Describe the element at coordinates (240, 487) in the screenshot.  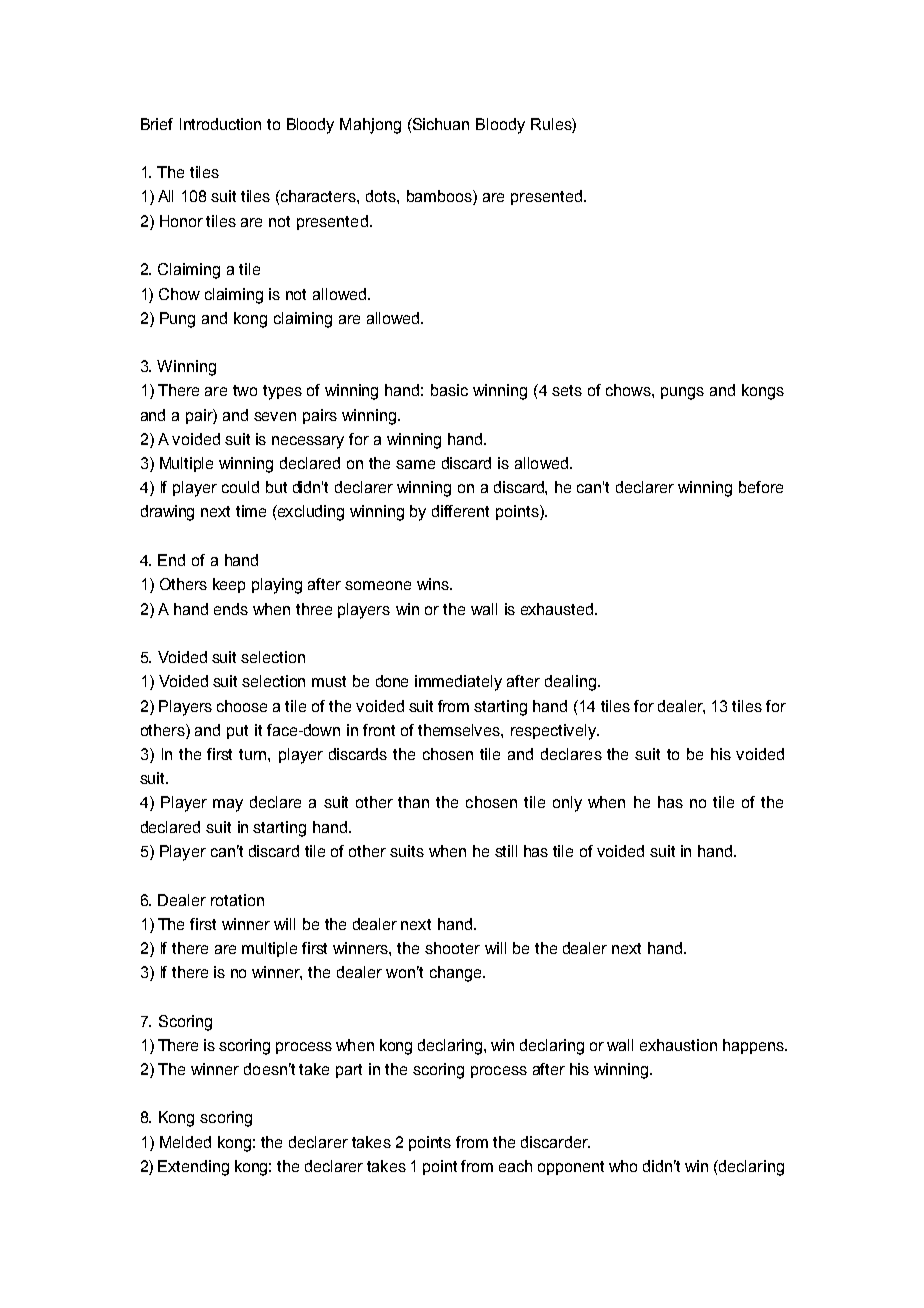
I see `could` at that location.
